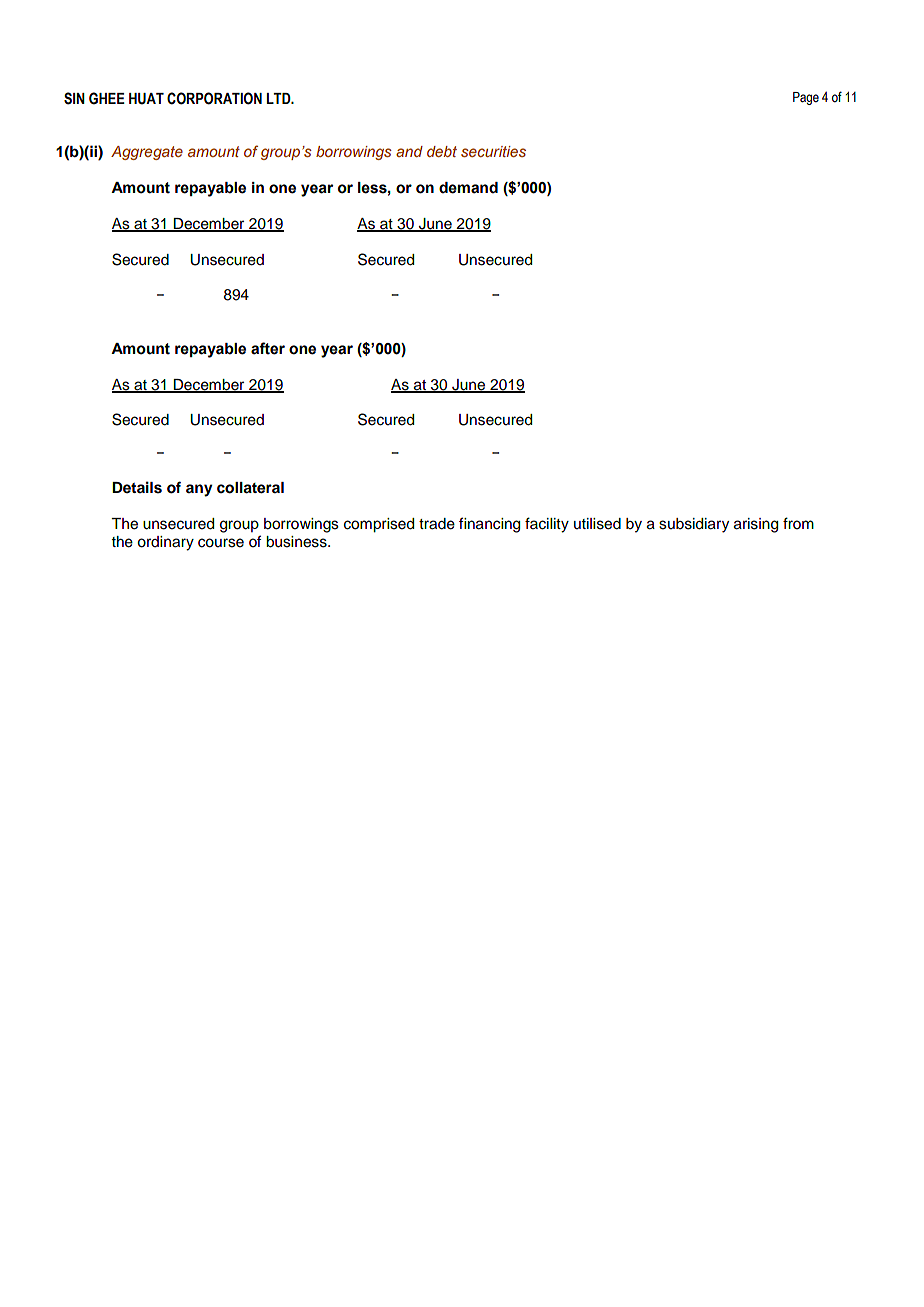 The image size is (924, 1307). Describe the element at coordinates (165, 543) in the screenshot. I see `ordinary` at that location.
